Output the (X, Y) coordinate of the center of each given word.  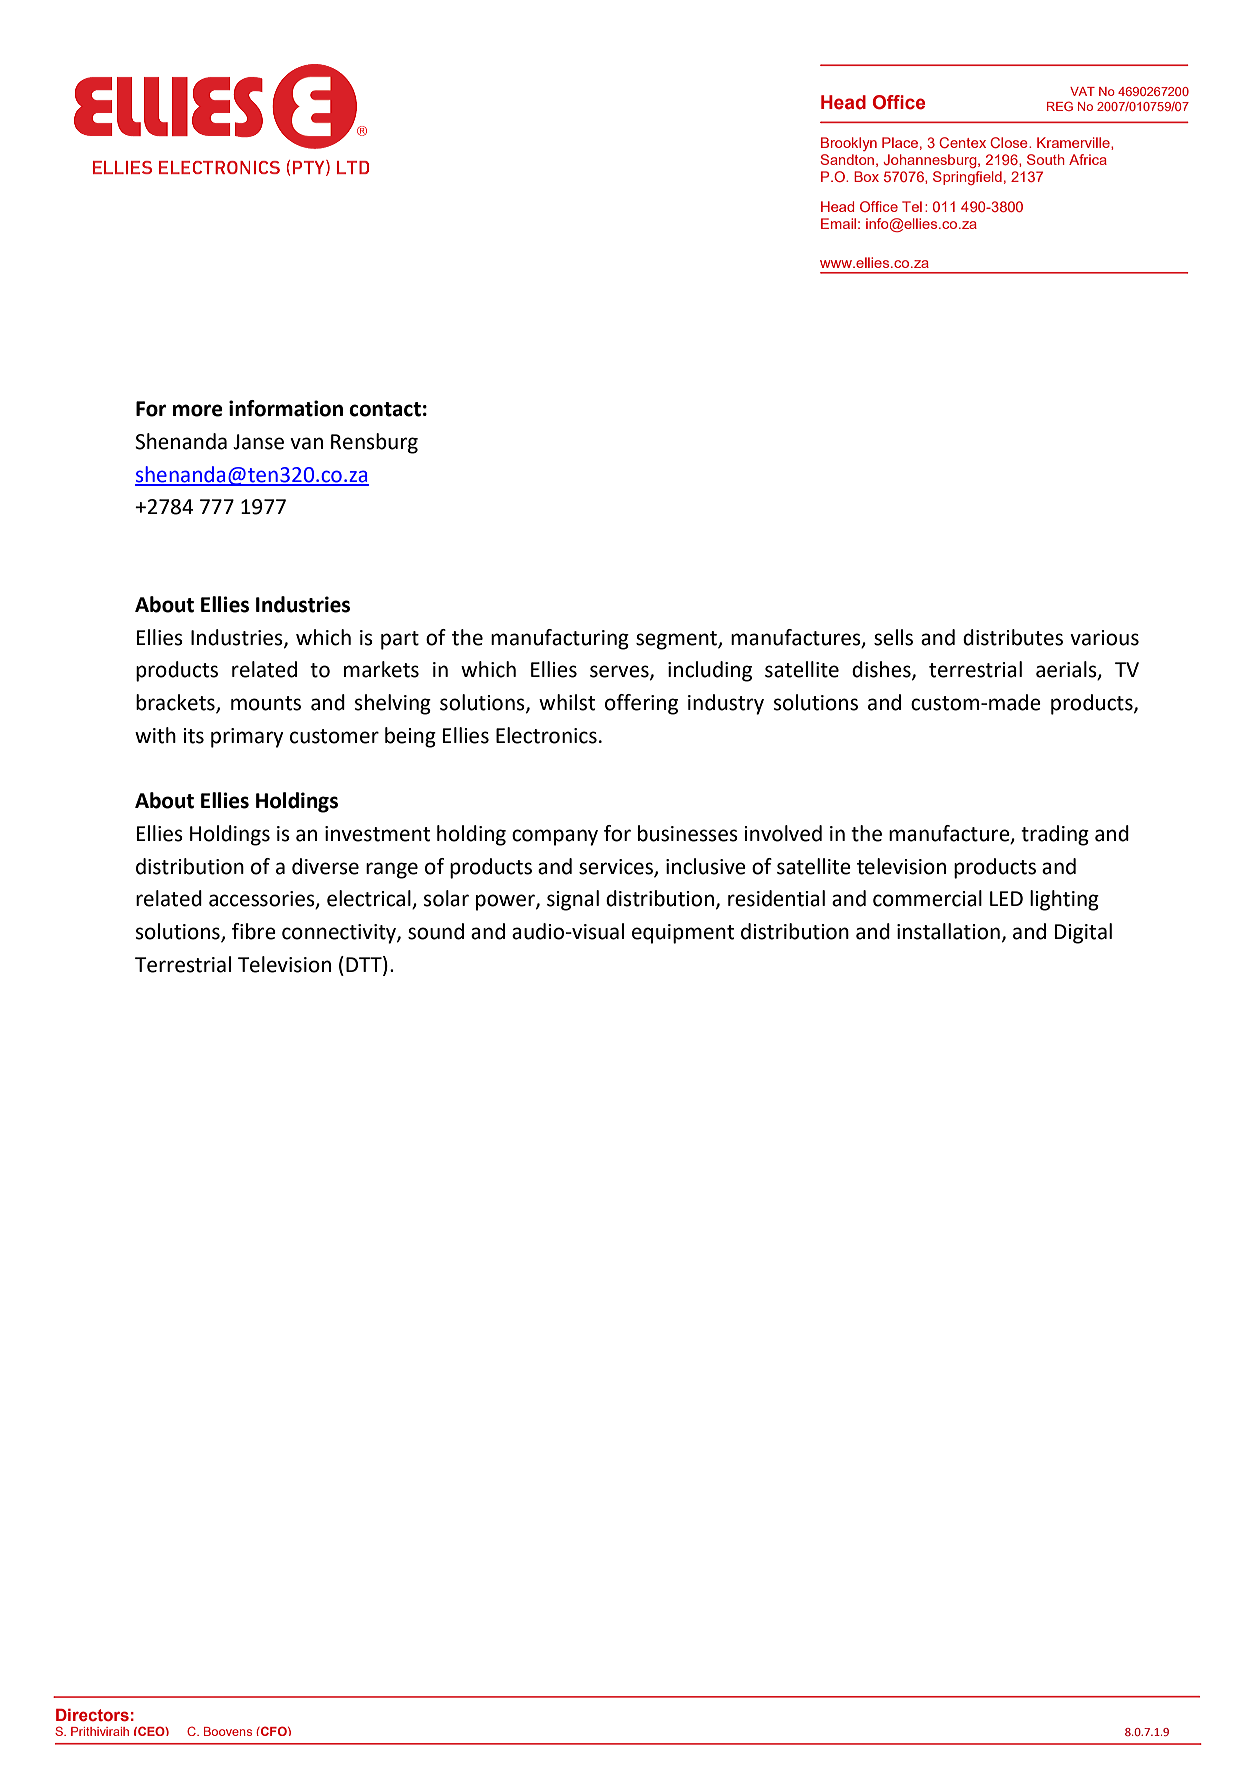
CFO (274, 1731)
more (198, 410)
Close (1010, 142)
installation (948, 931)
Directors (92, 1715)
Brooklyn (849, 144)
